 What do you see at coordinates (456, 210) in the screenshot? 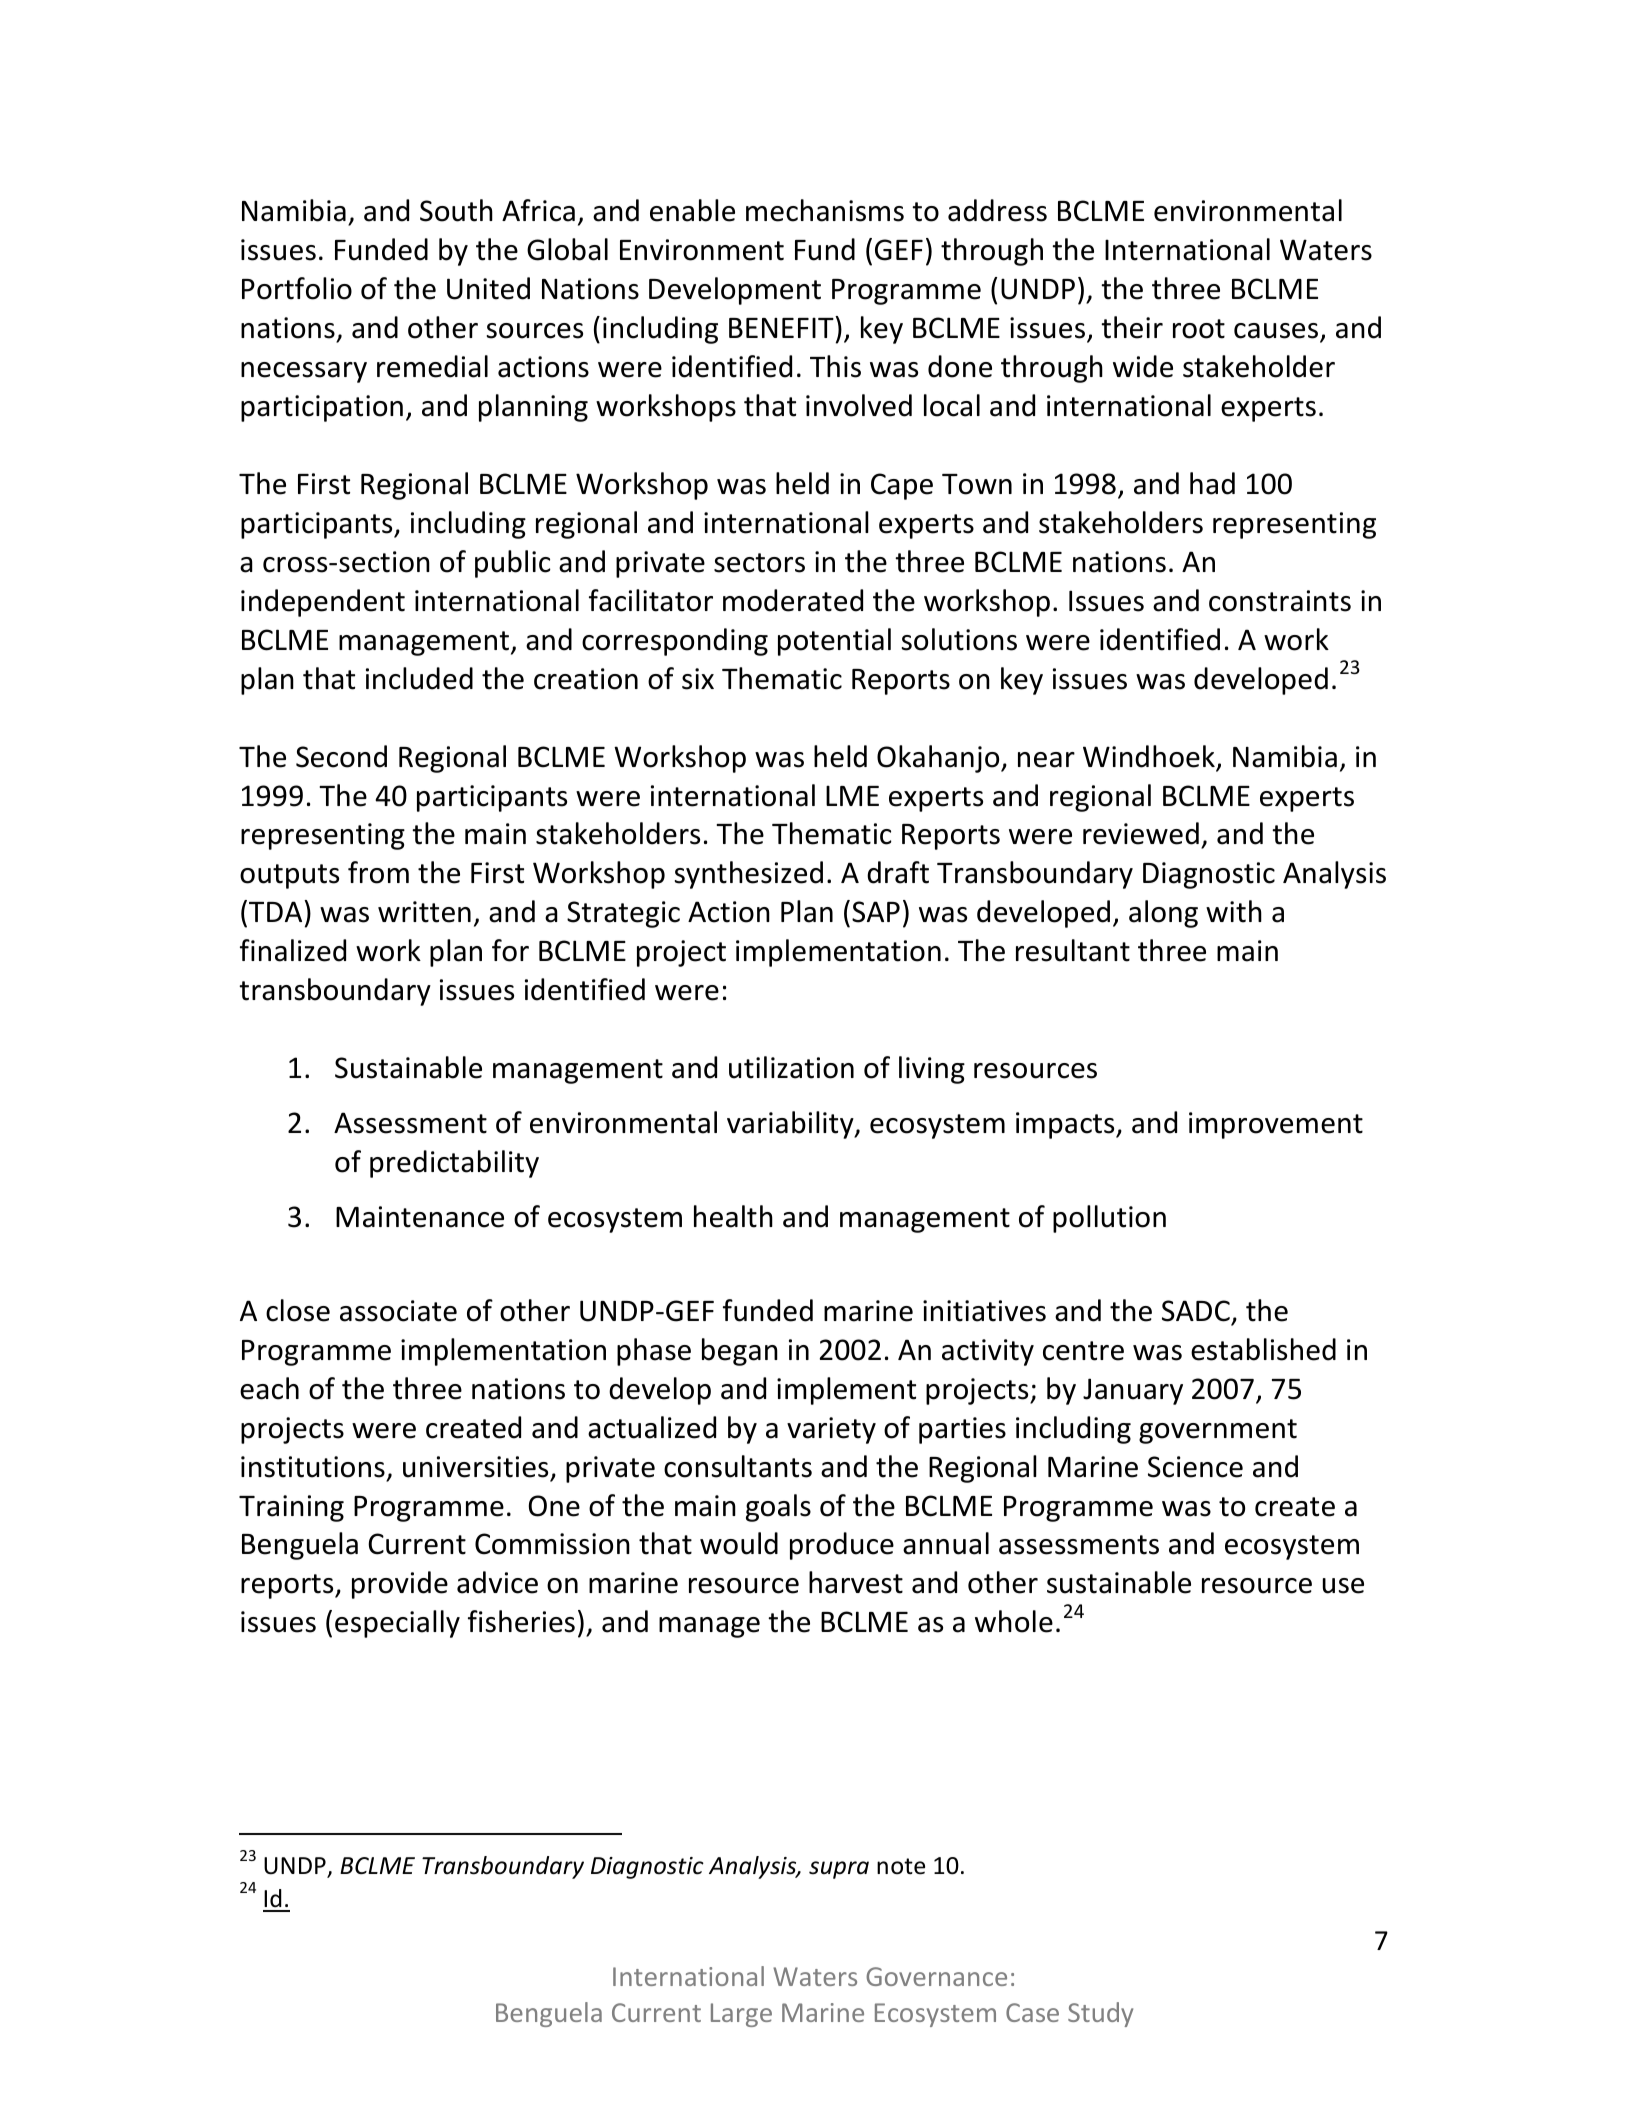
I see `South` at bounding box center [456, 210].
